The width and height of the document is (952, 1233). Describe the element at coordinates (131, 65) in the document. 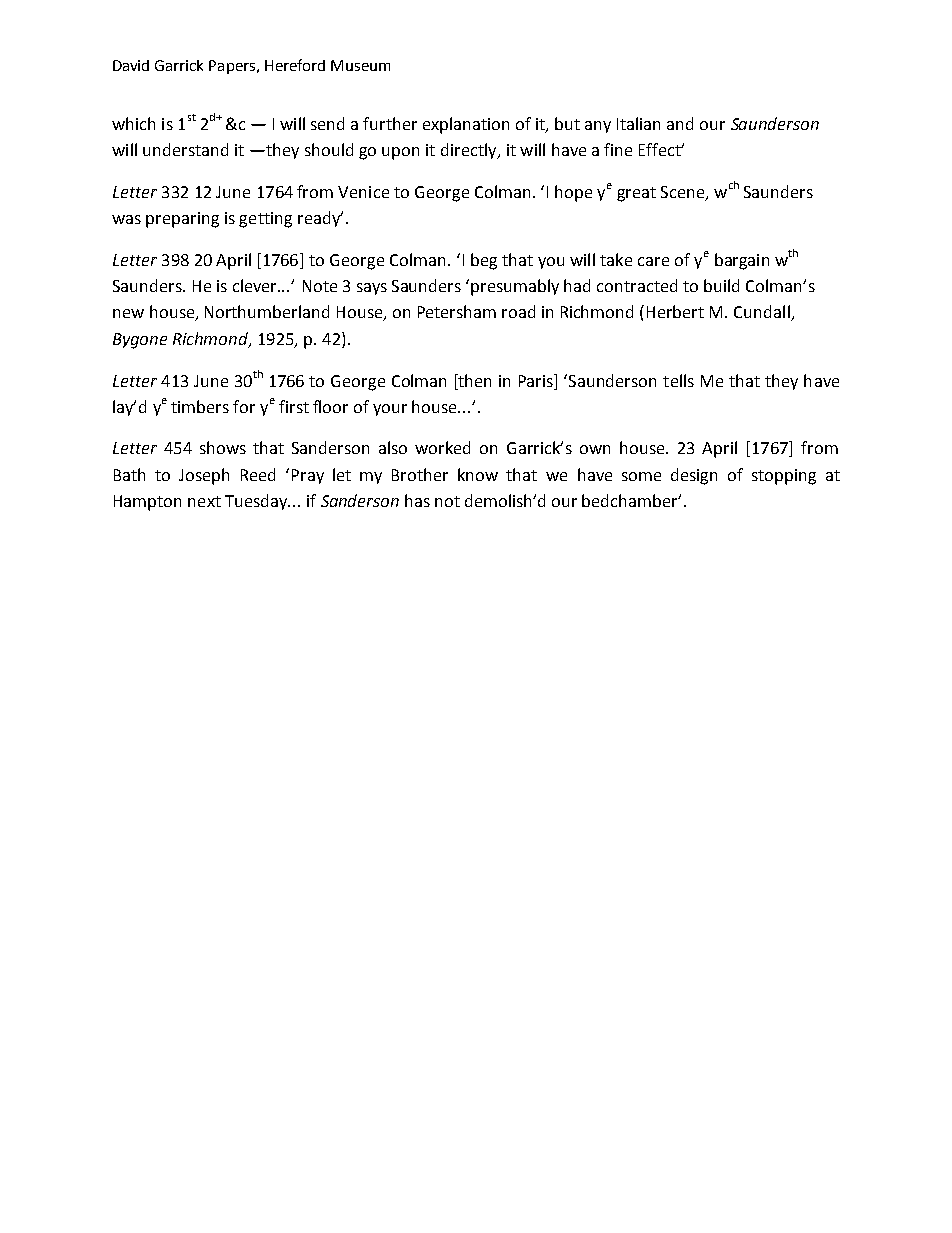

I see `David` at that location.
